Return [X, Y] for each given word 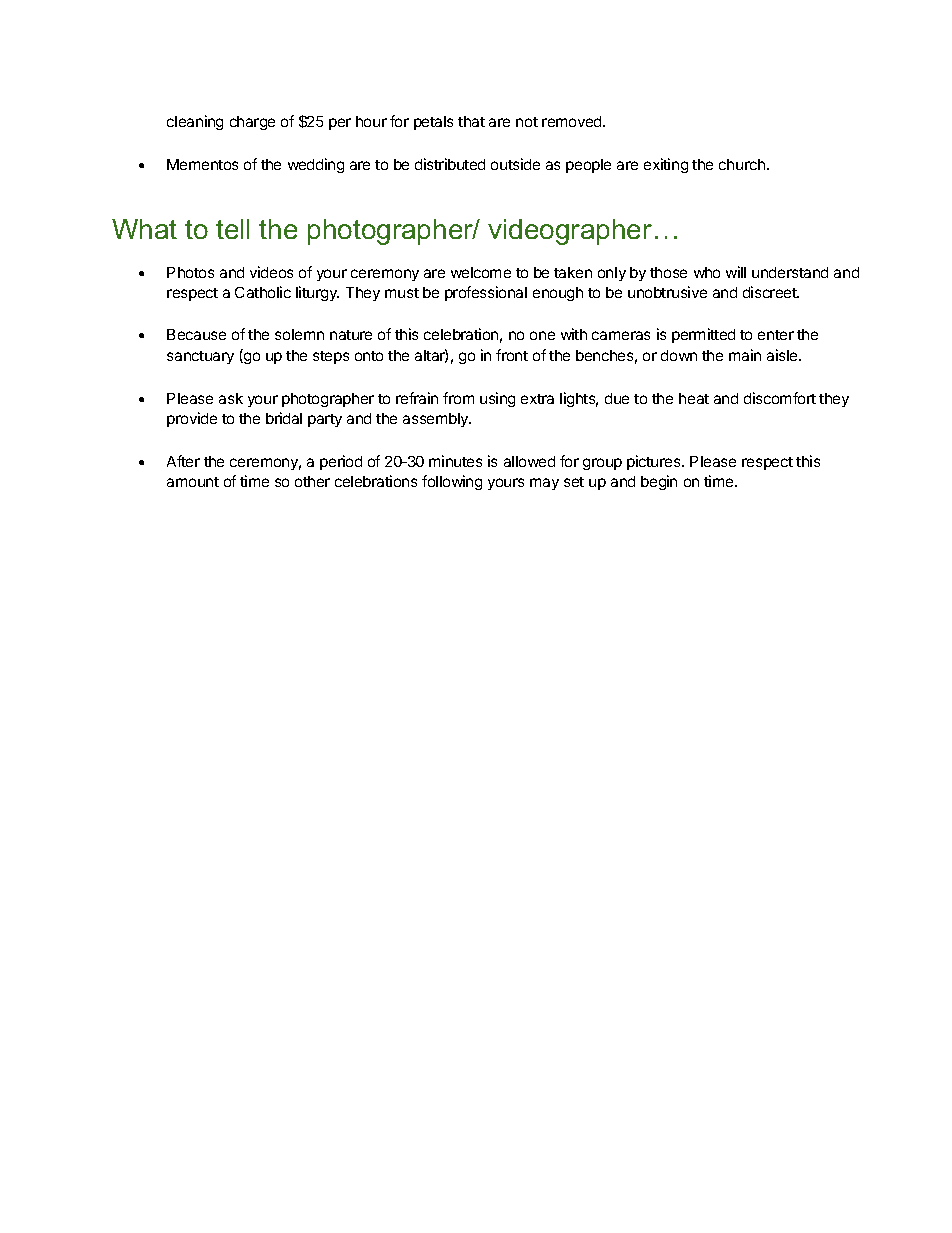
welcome [481, 272]
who [707, 272]
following [452, 482]
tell [232, 229]
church [743, 164]
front [512, 355]
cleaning [195, 122]
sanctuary [200, 357]
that [471, 121]
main [745, 355]
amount [193, 482]
